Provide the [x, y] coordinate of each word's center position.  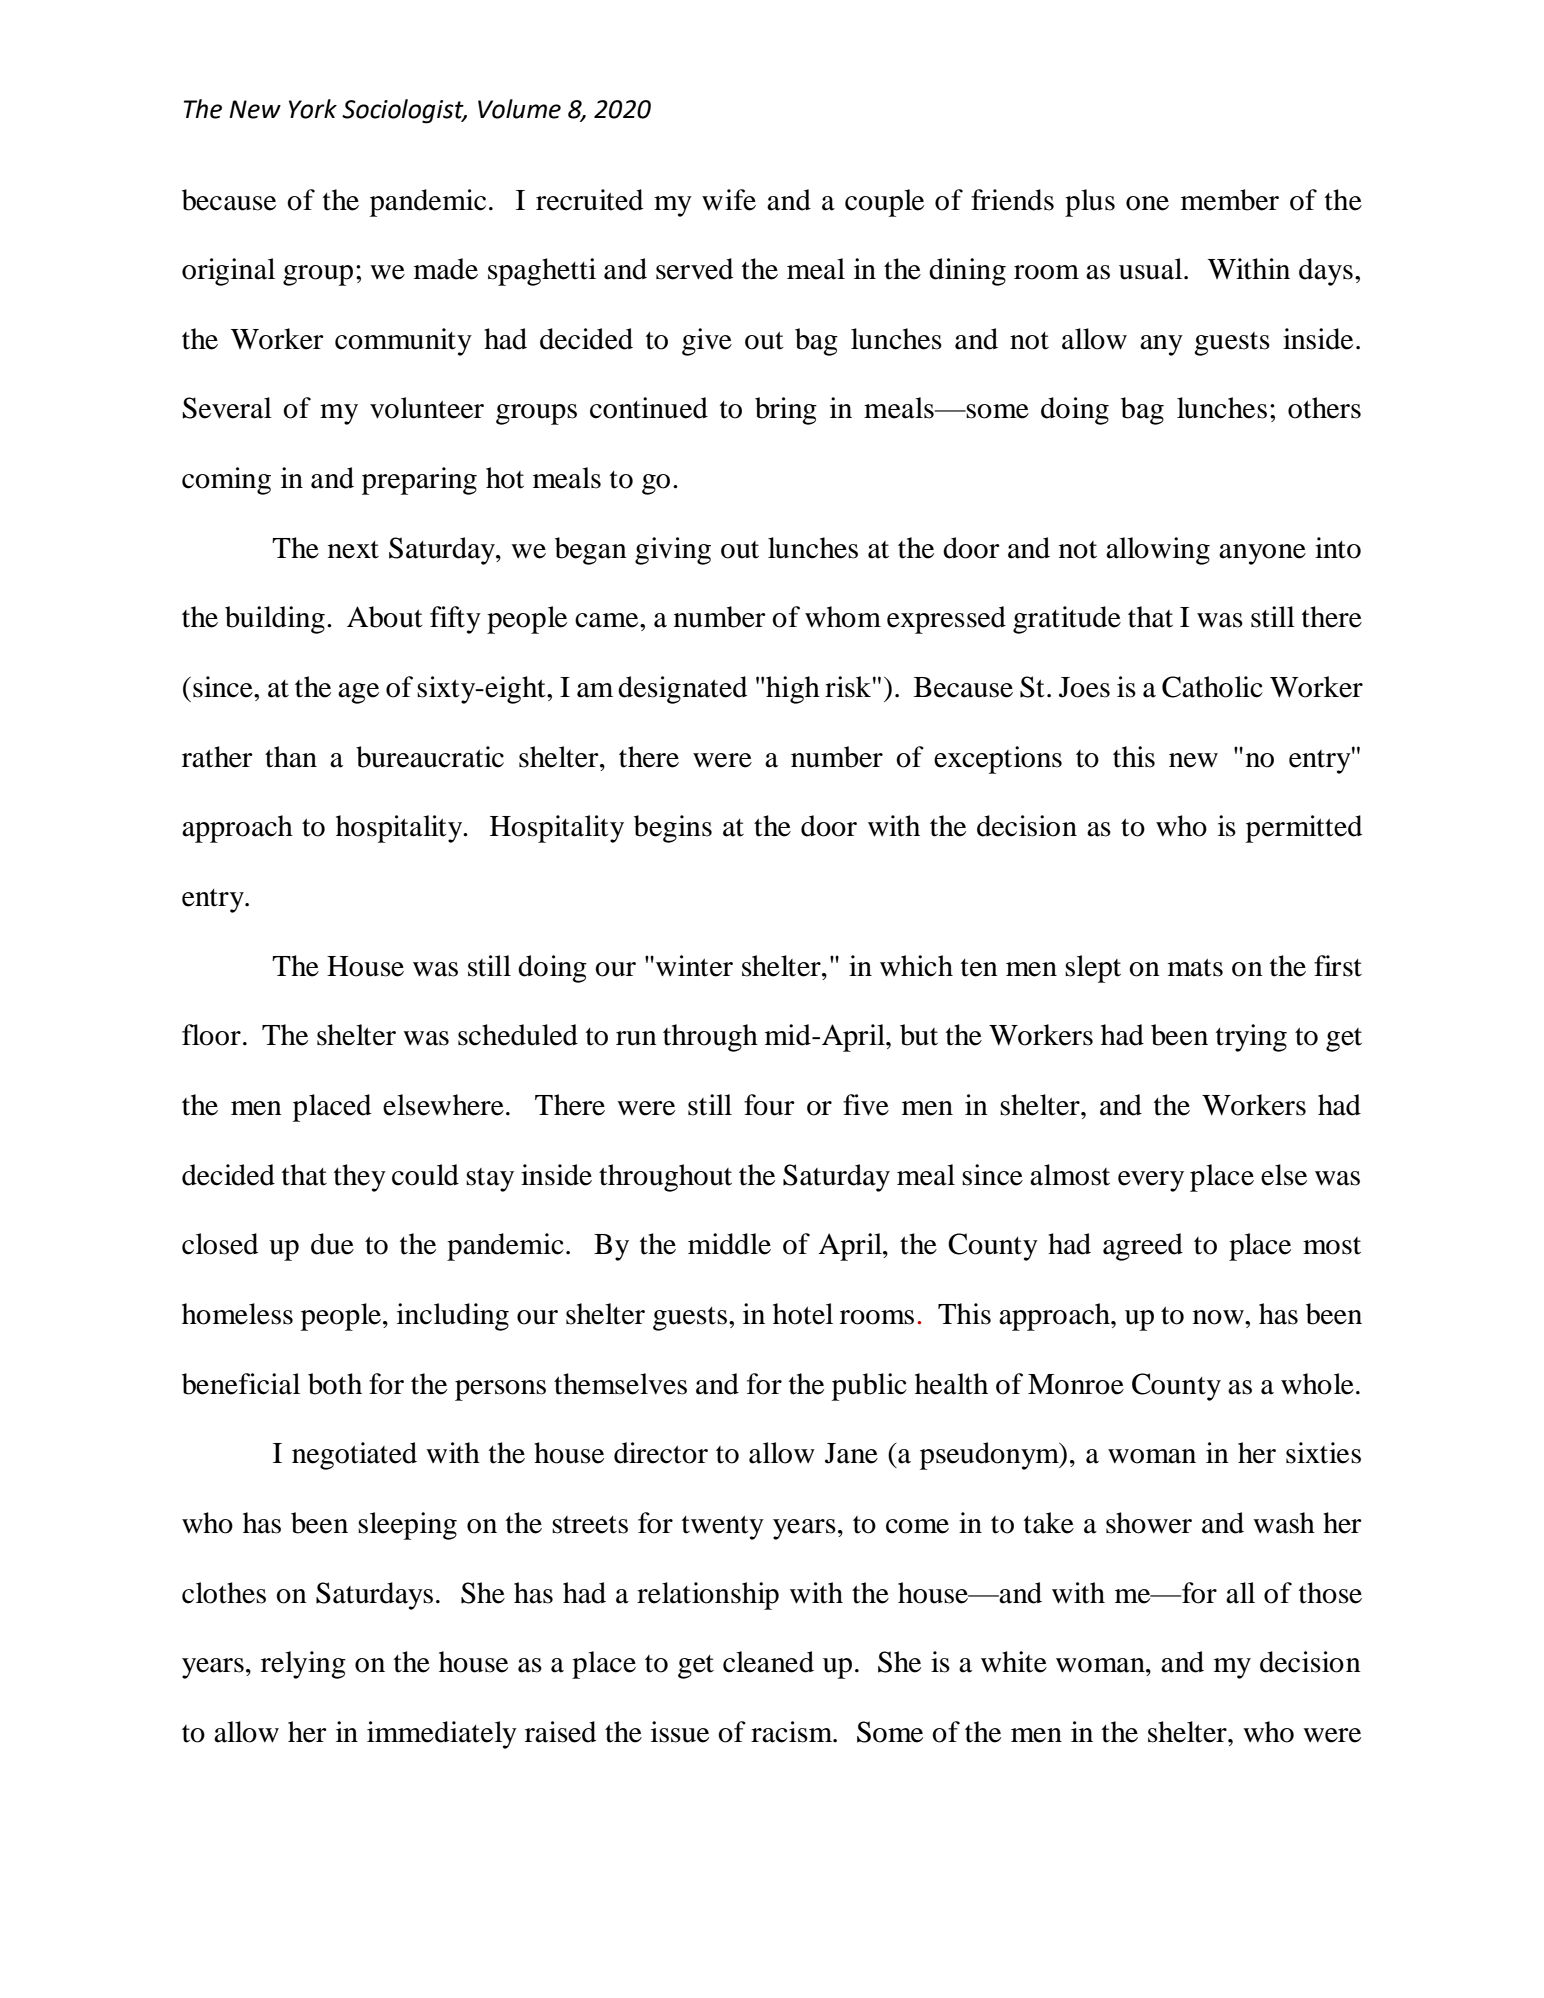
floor [211, 1035]
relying [303, 1665]
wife [729, 200]
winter [694, 966]
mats [1195, 968]
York [313, 109]
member [1230, 200]
